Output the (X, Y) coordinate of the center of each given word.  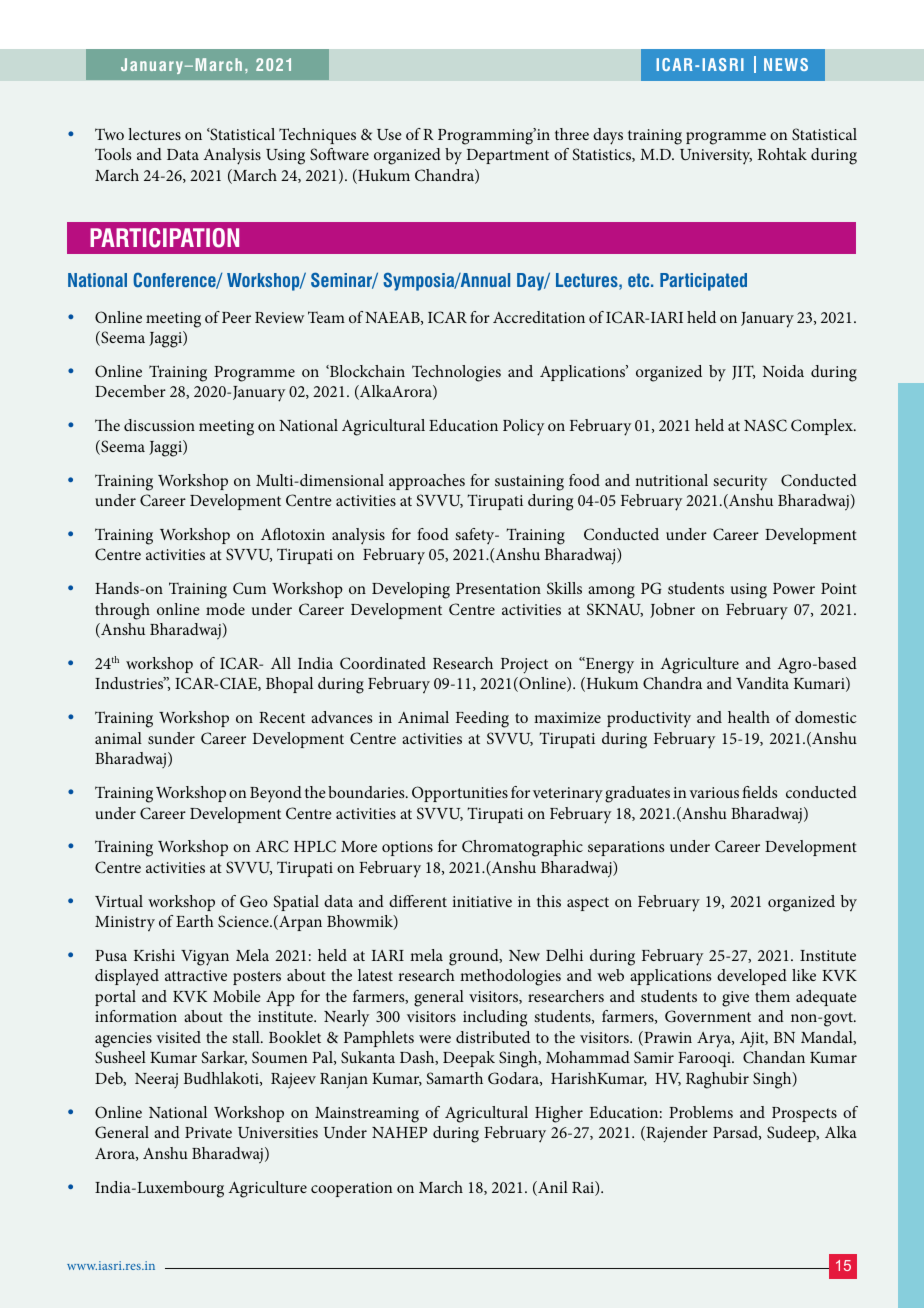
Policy (523, 427)
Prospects (804, 1114)
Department (507, 156)
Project (524, 666)
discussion (159, 425)
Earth (195, 921)
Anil (552, 1188)
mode (225, 609)
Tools (113, 154)
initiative (482, 901)
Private (208, 1132)
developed (752, 977)
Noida (783, 371)
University (716, 157)
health (749, 717)
